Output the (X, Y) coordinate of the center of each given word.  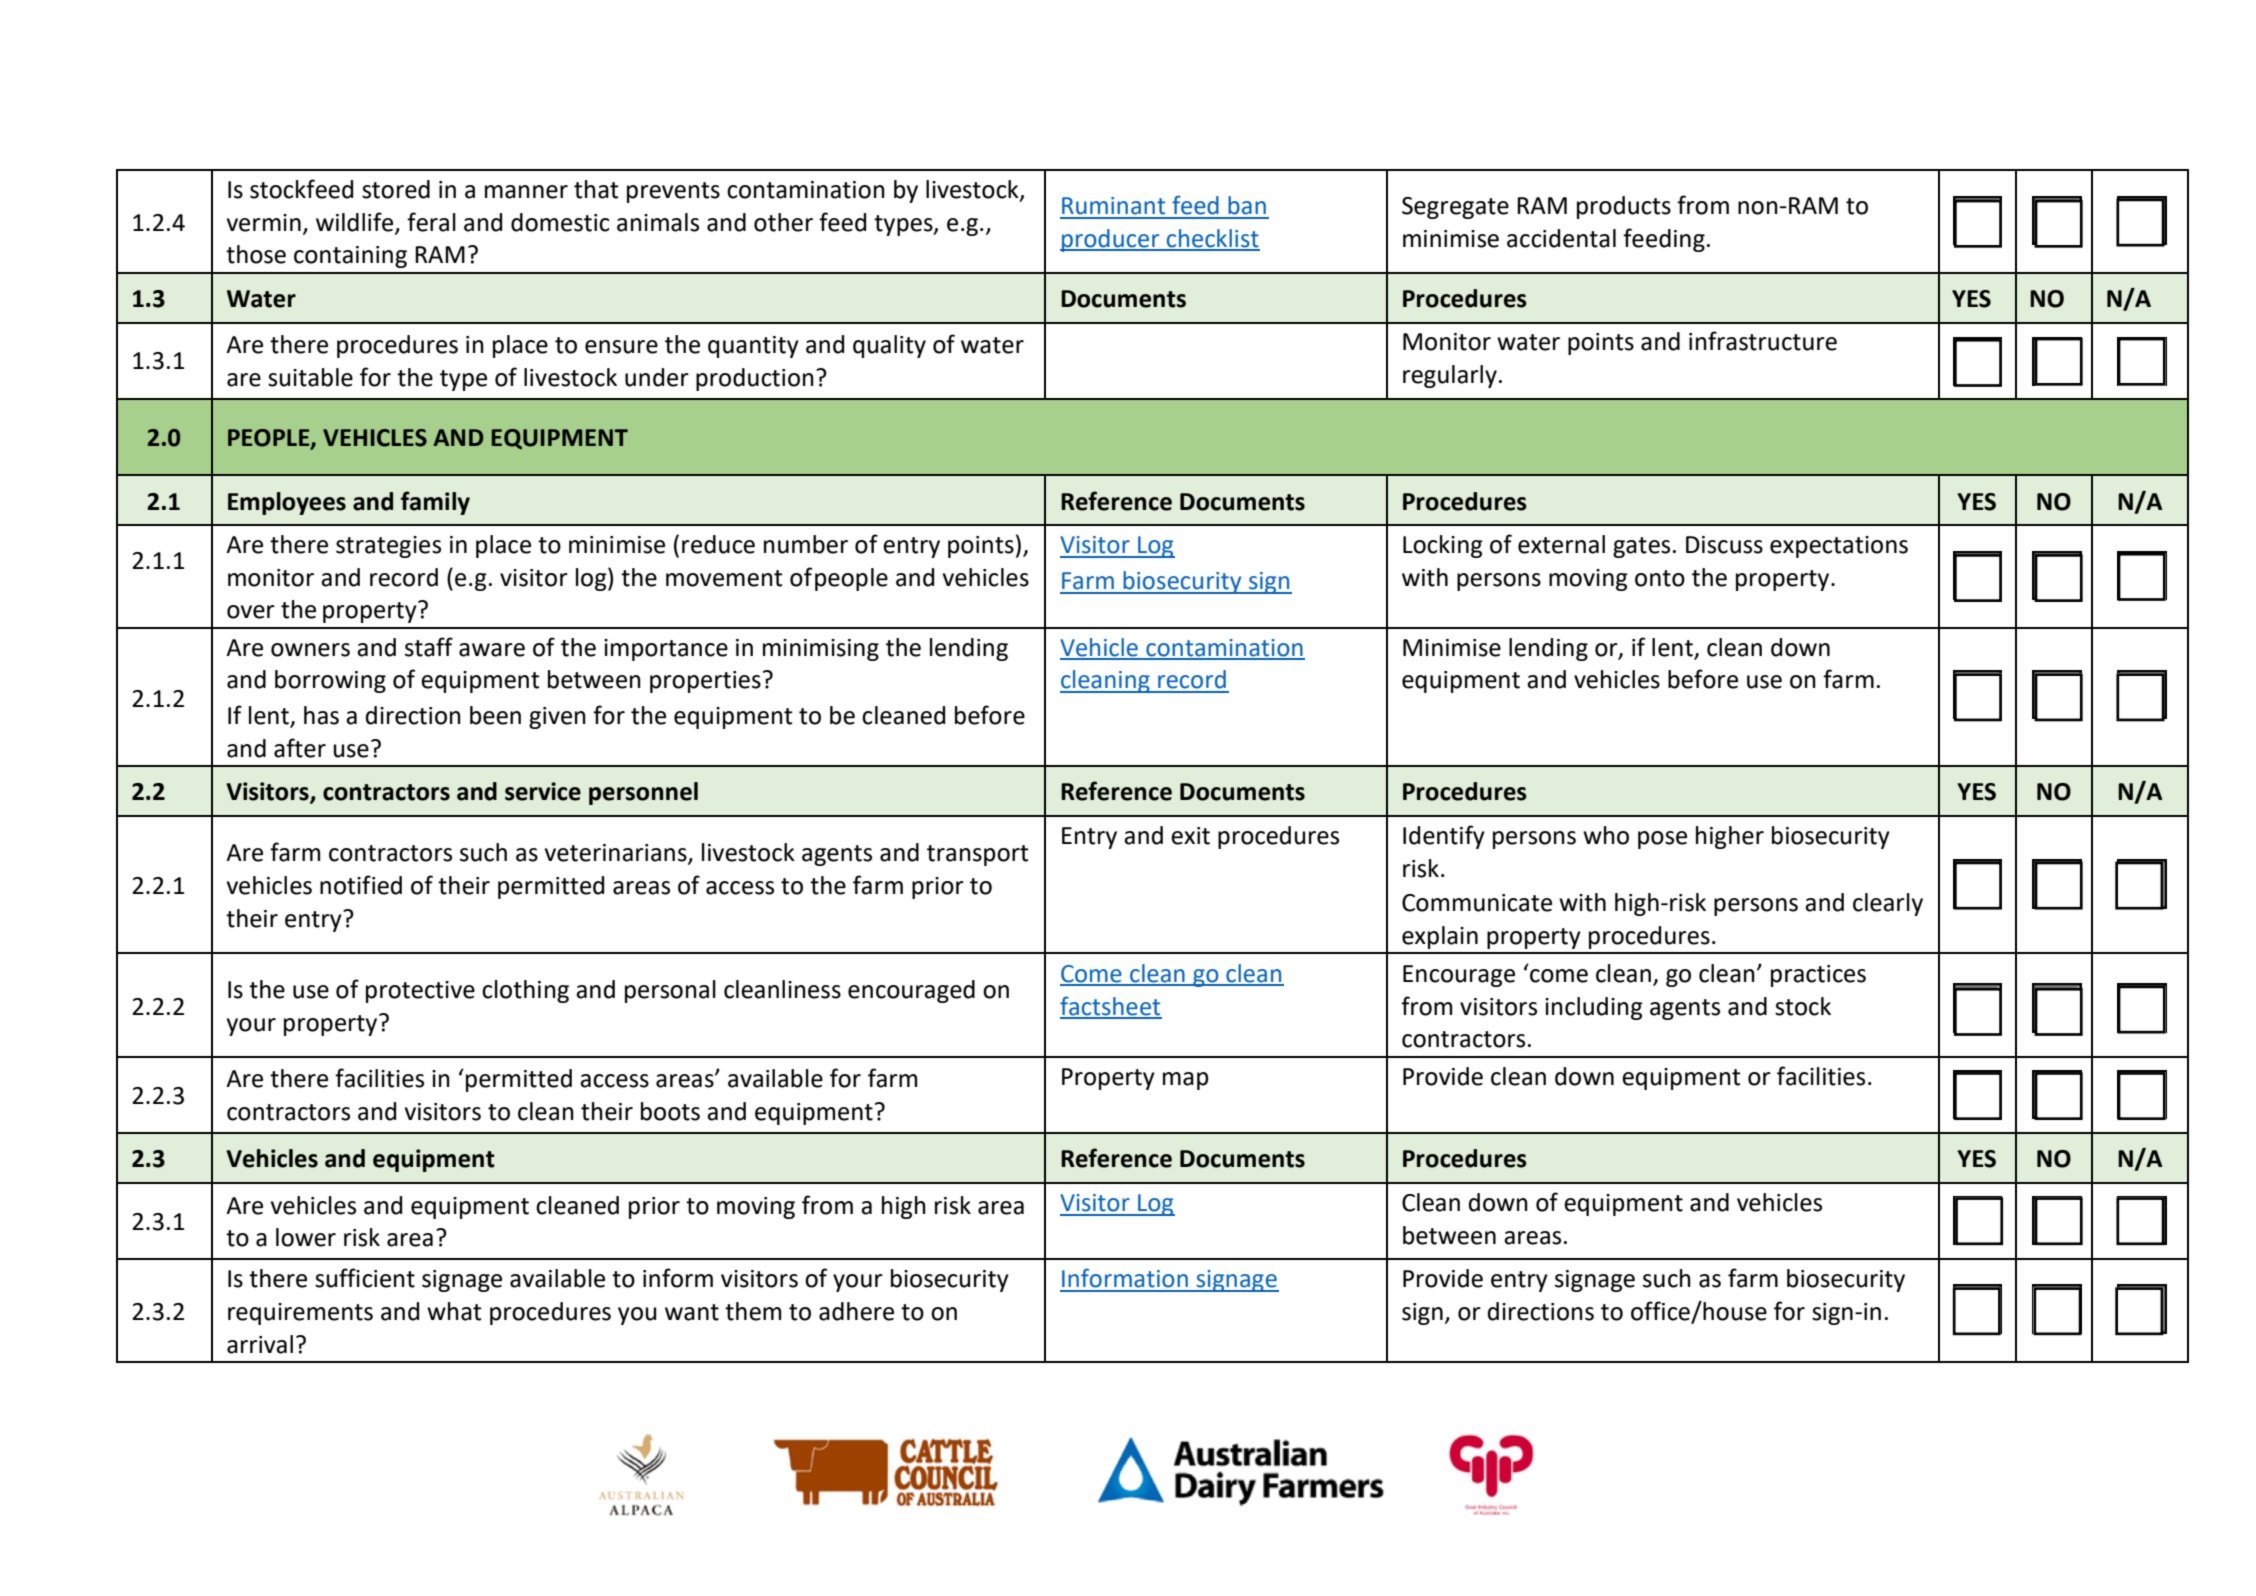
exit (1190, 836)
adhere (856, 1311)
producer (1111, 240)
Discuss (1724, 545)
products (1624, 207)
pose (1662, 840)
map (1186, 1081)
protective (420, 992)
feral (431, 222)
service (543, 791)
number (806, 544)
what (454, 1311)
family (435, 503)
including (1594, 1008)
